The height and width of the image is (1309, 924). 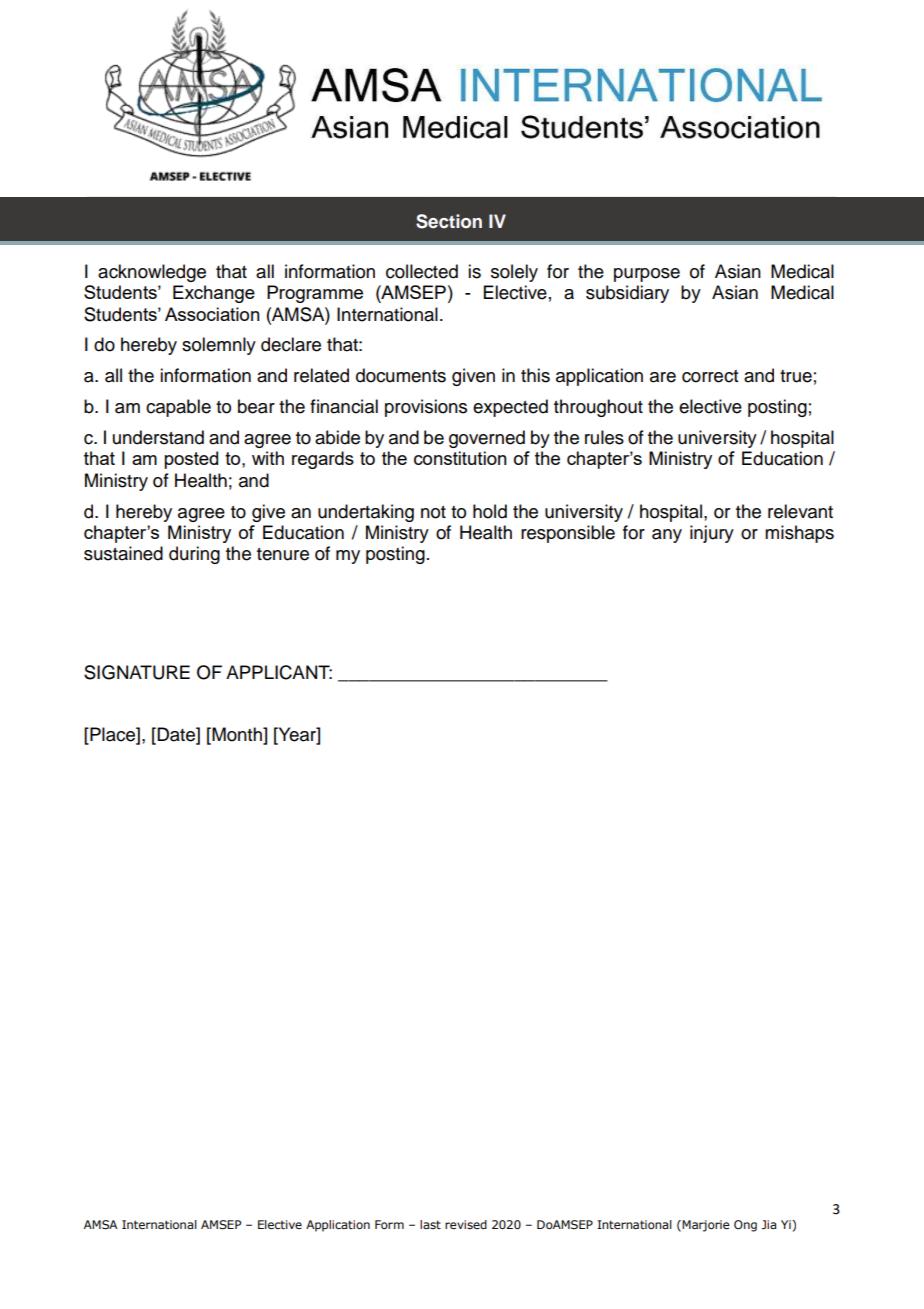 What do you see at coordinates (137, 672) in the image?
I see `SIGNATURE` at bounding box center [137, 672].
